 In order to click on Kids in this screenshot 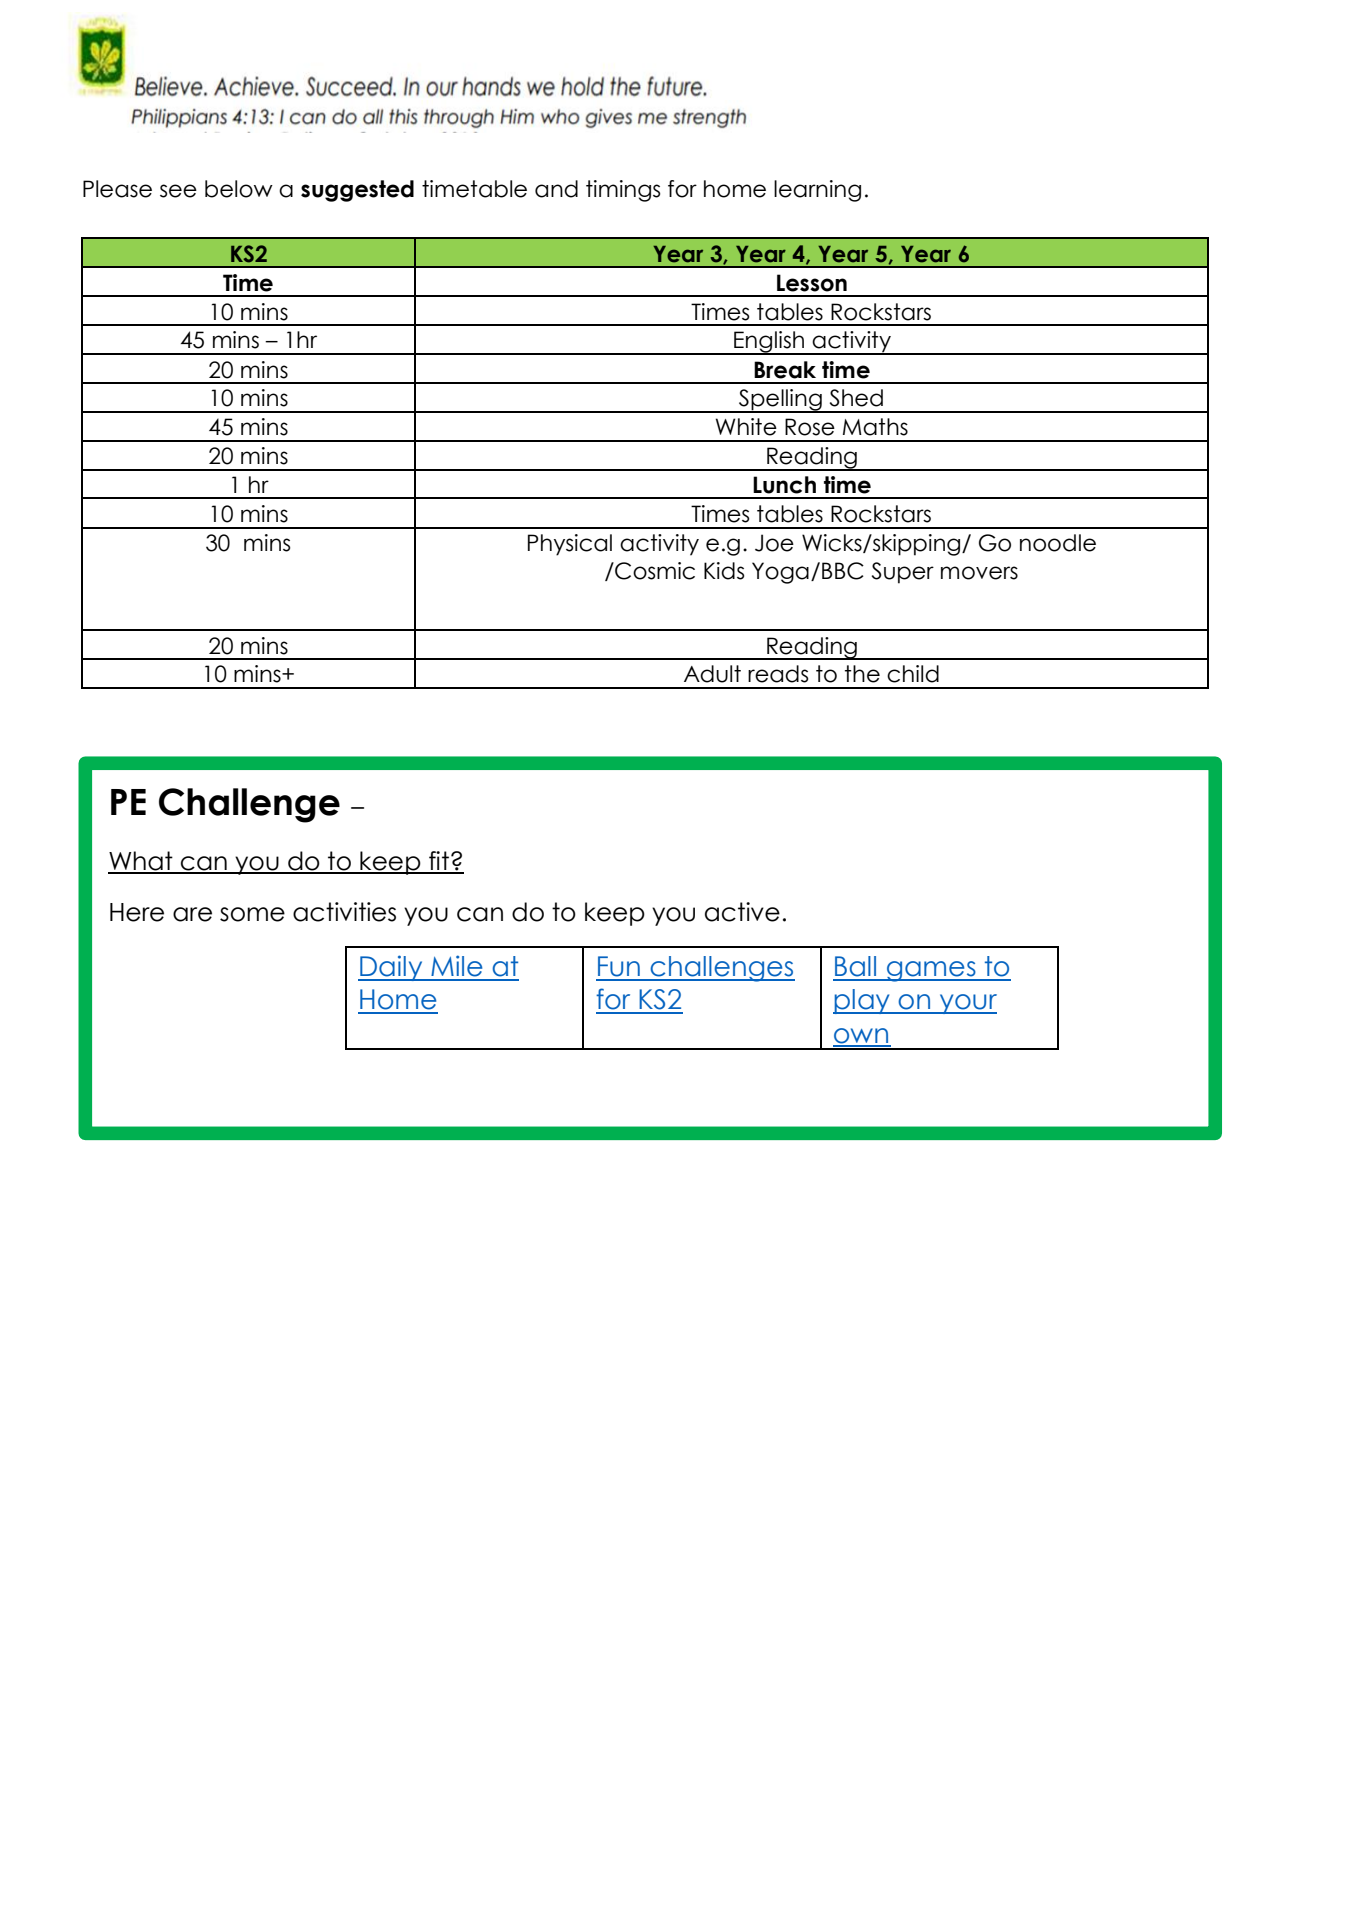, I will do `click(724, 571)`.
